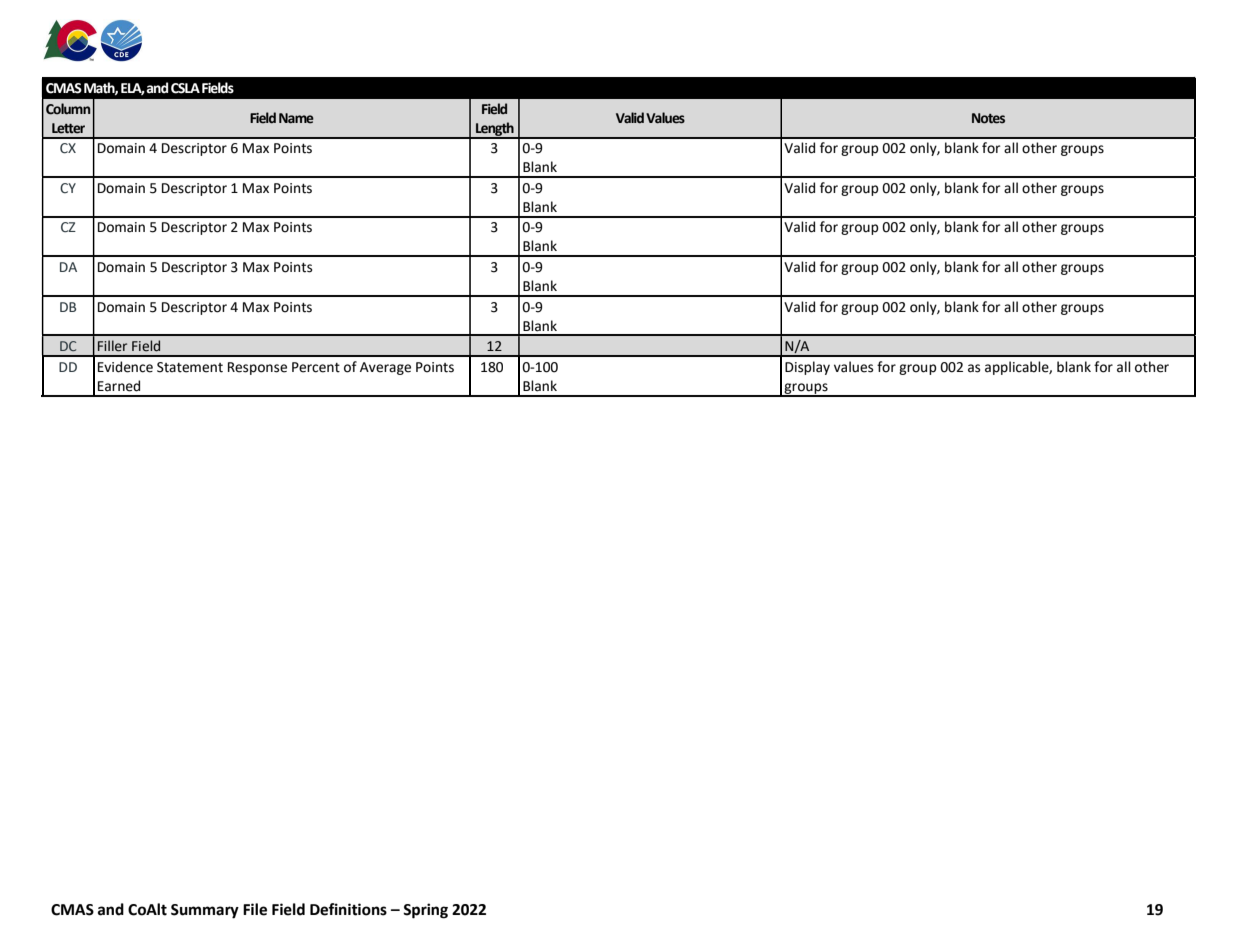 Image resolution: width=1233 pixels, height=952 pixels. What do you see at coordinates (807, 368) in the page?
I see `Display` at bounding box center [807, 368].
